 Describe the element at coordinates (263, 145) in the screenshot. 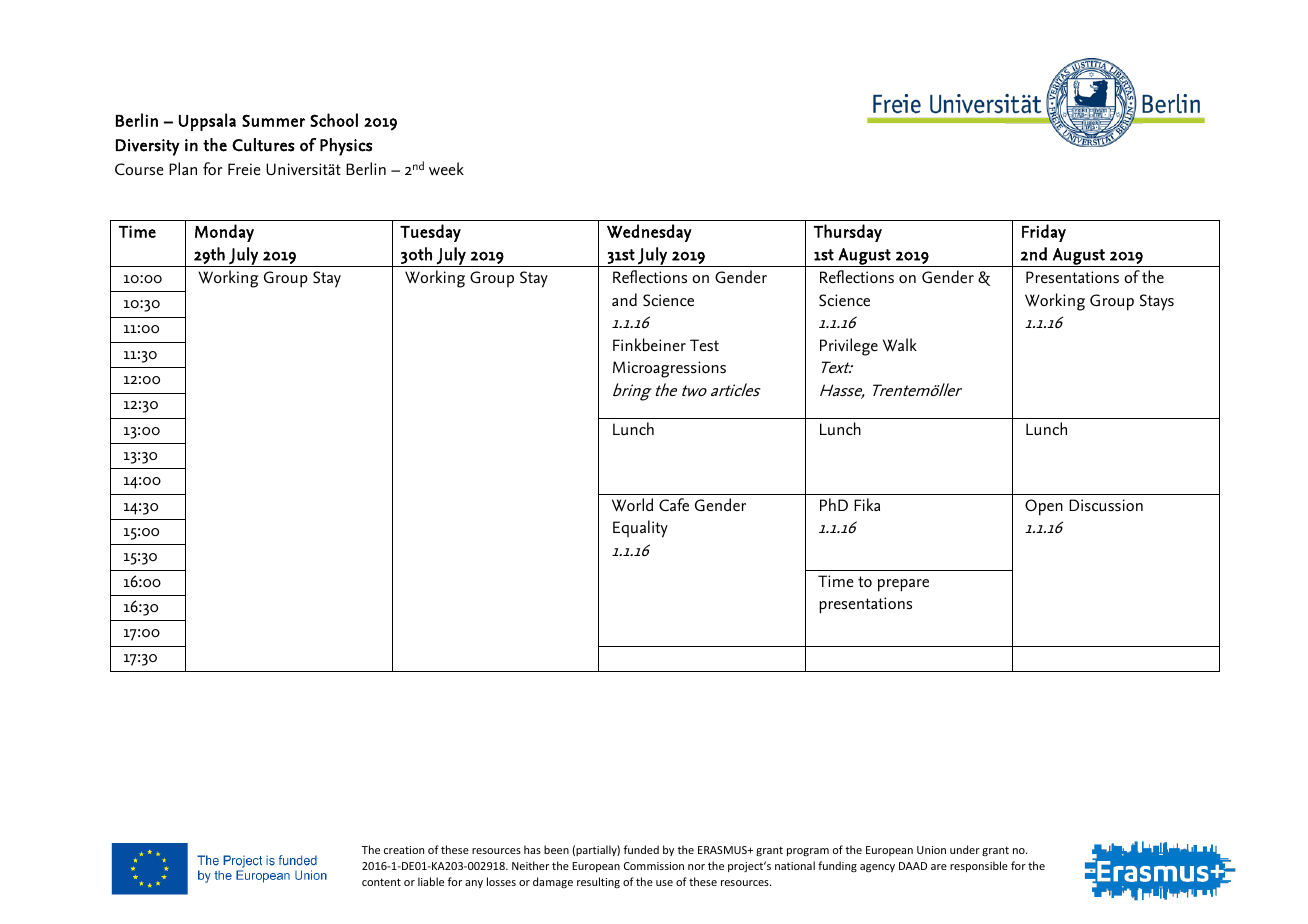

I see `Cultures` at that location.
